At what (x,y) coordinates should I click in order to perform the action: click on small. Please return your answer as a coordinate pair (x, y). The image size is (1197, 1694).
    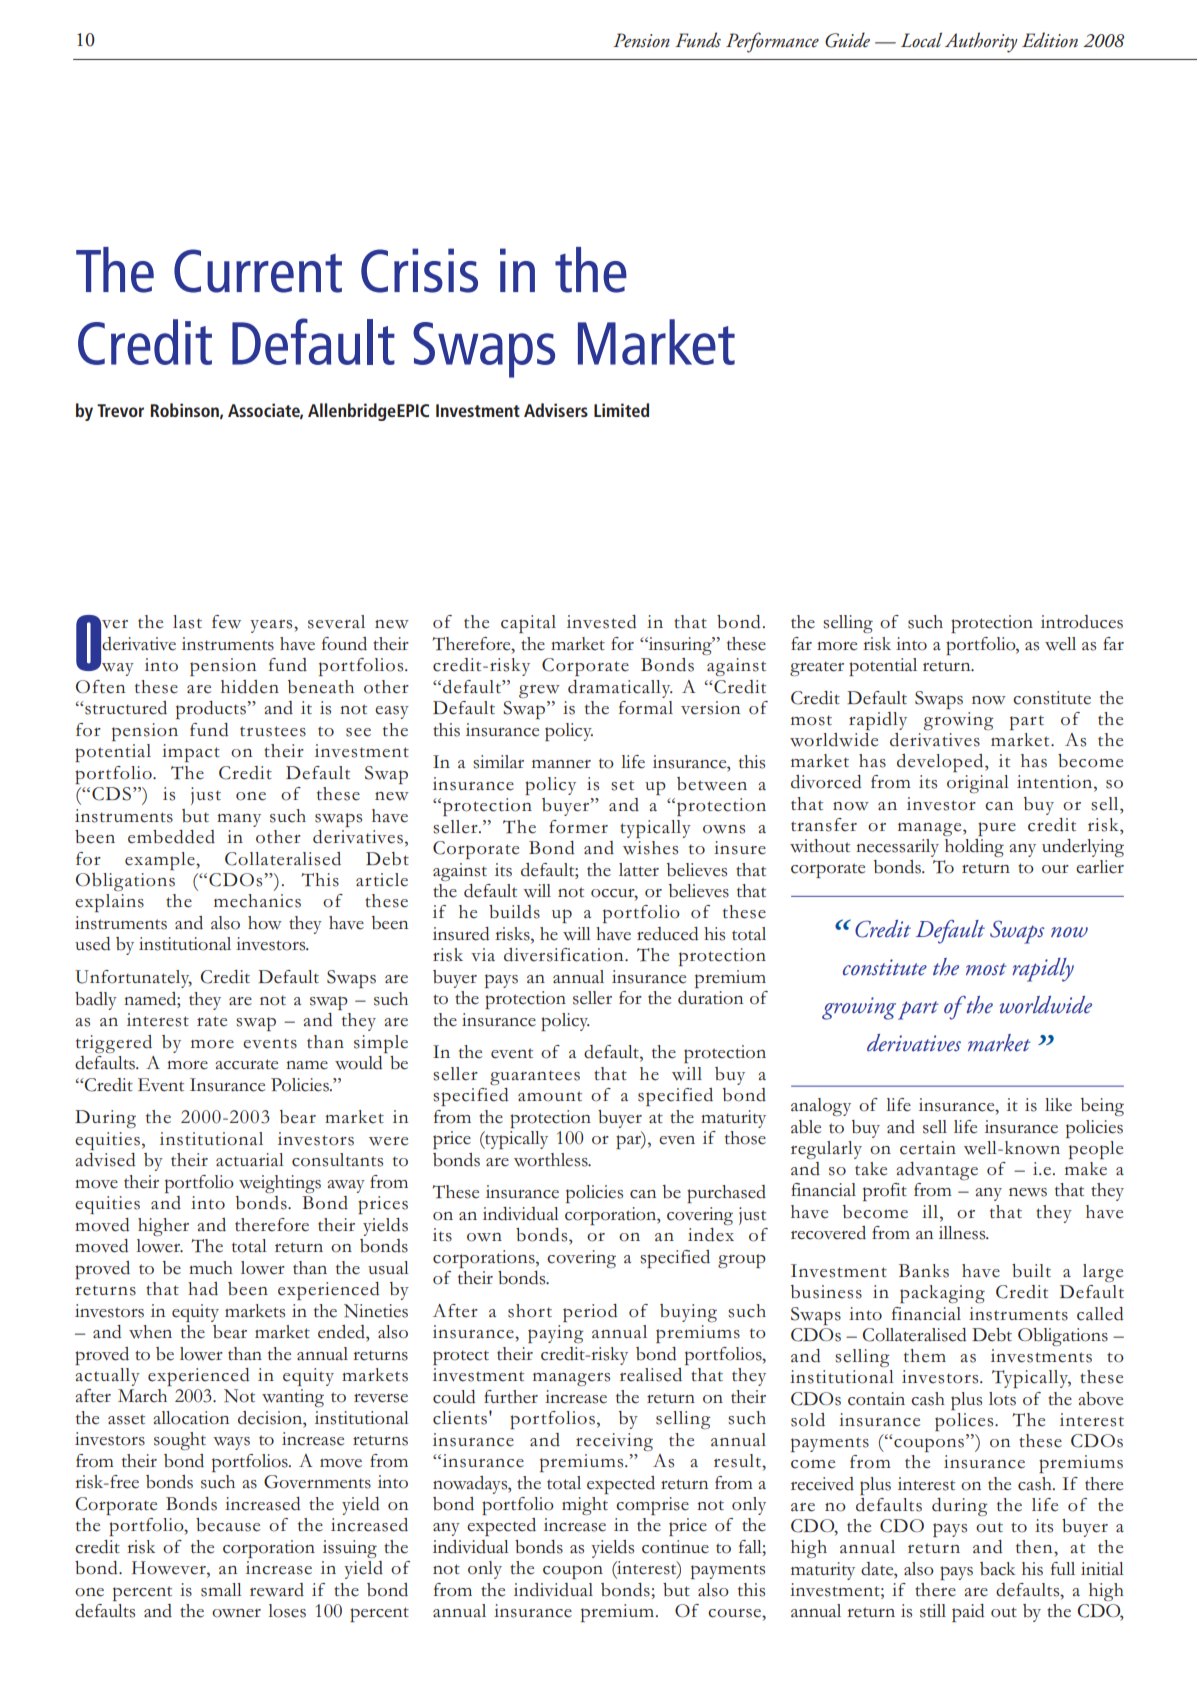
    Looking at the image, I should click on (221, 1590).
